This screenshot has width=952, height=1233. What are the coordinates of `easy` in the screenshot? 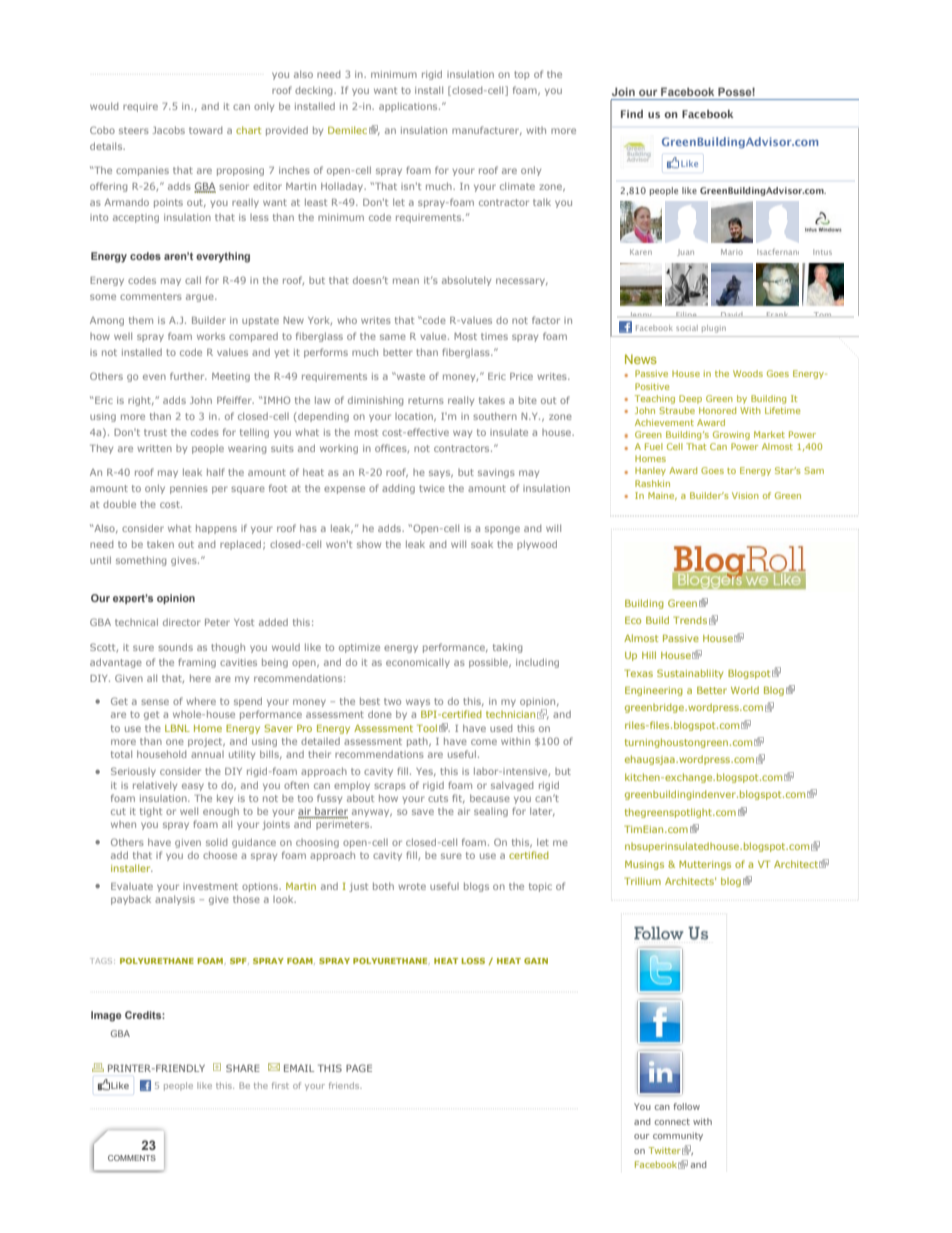 It's located at (193, 787).
